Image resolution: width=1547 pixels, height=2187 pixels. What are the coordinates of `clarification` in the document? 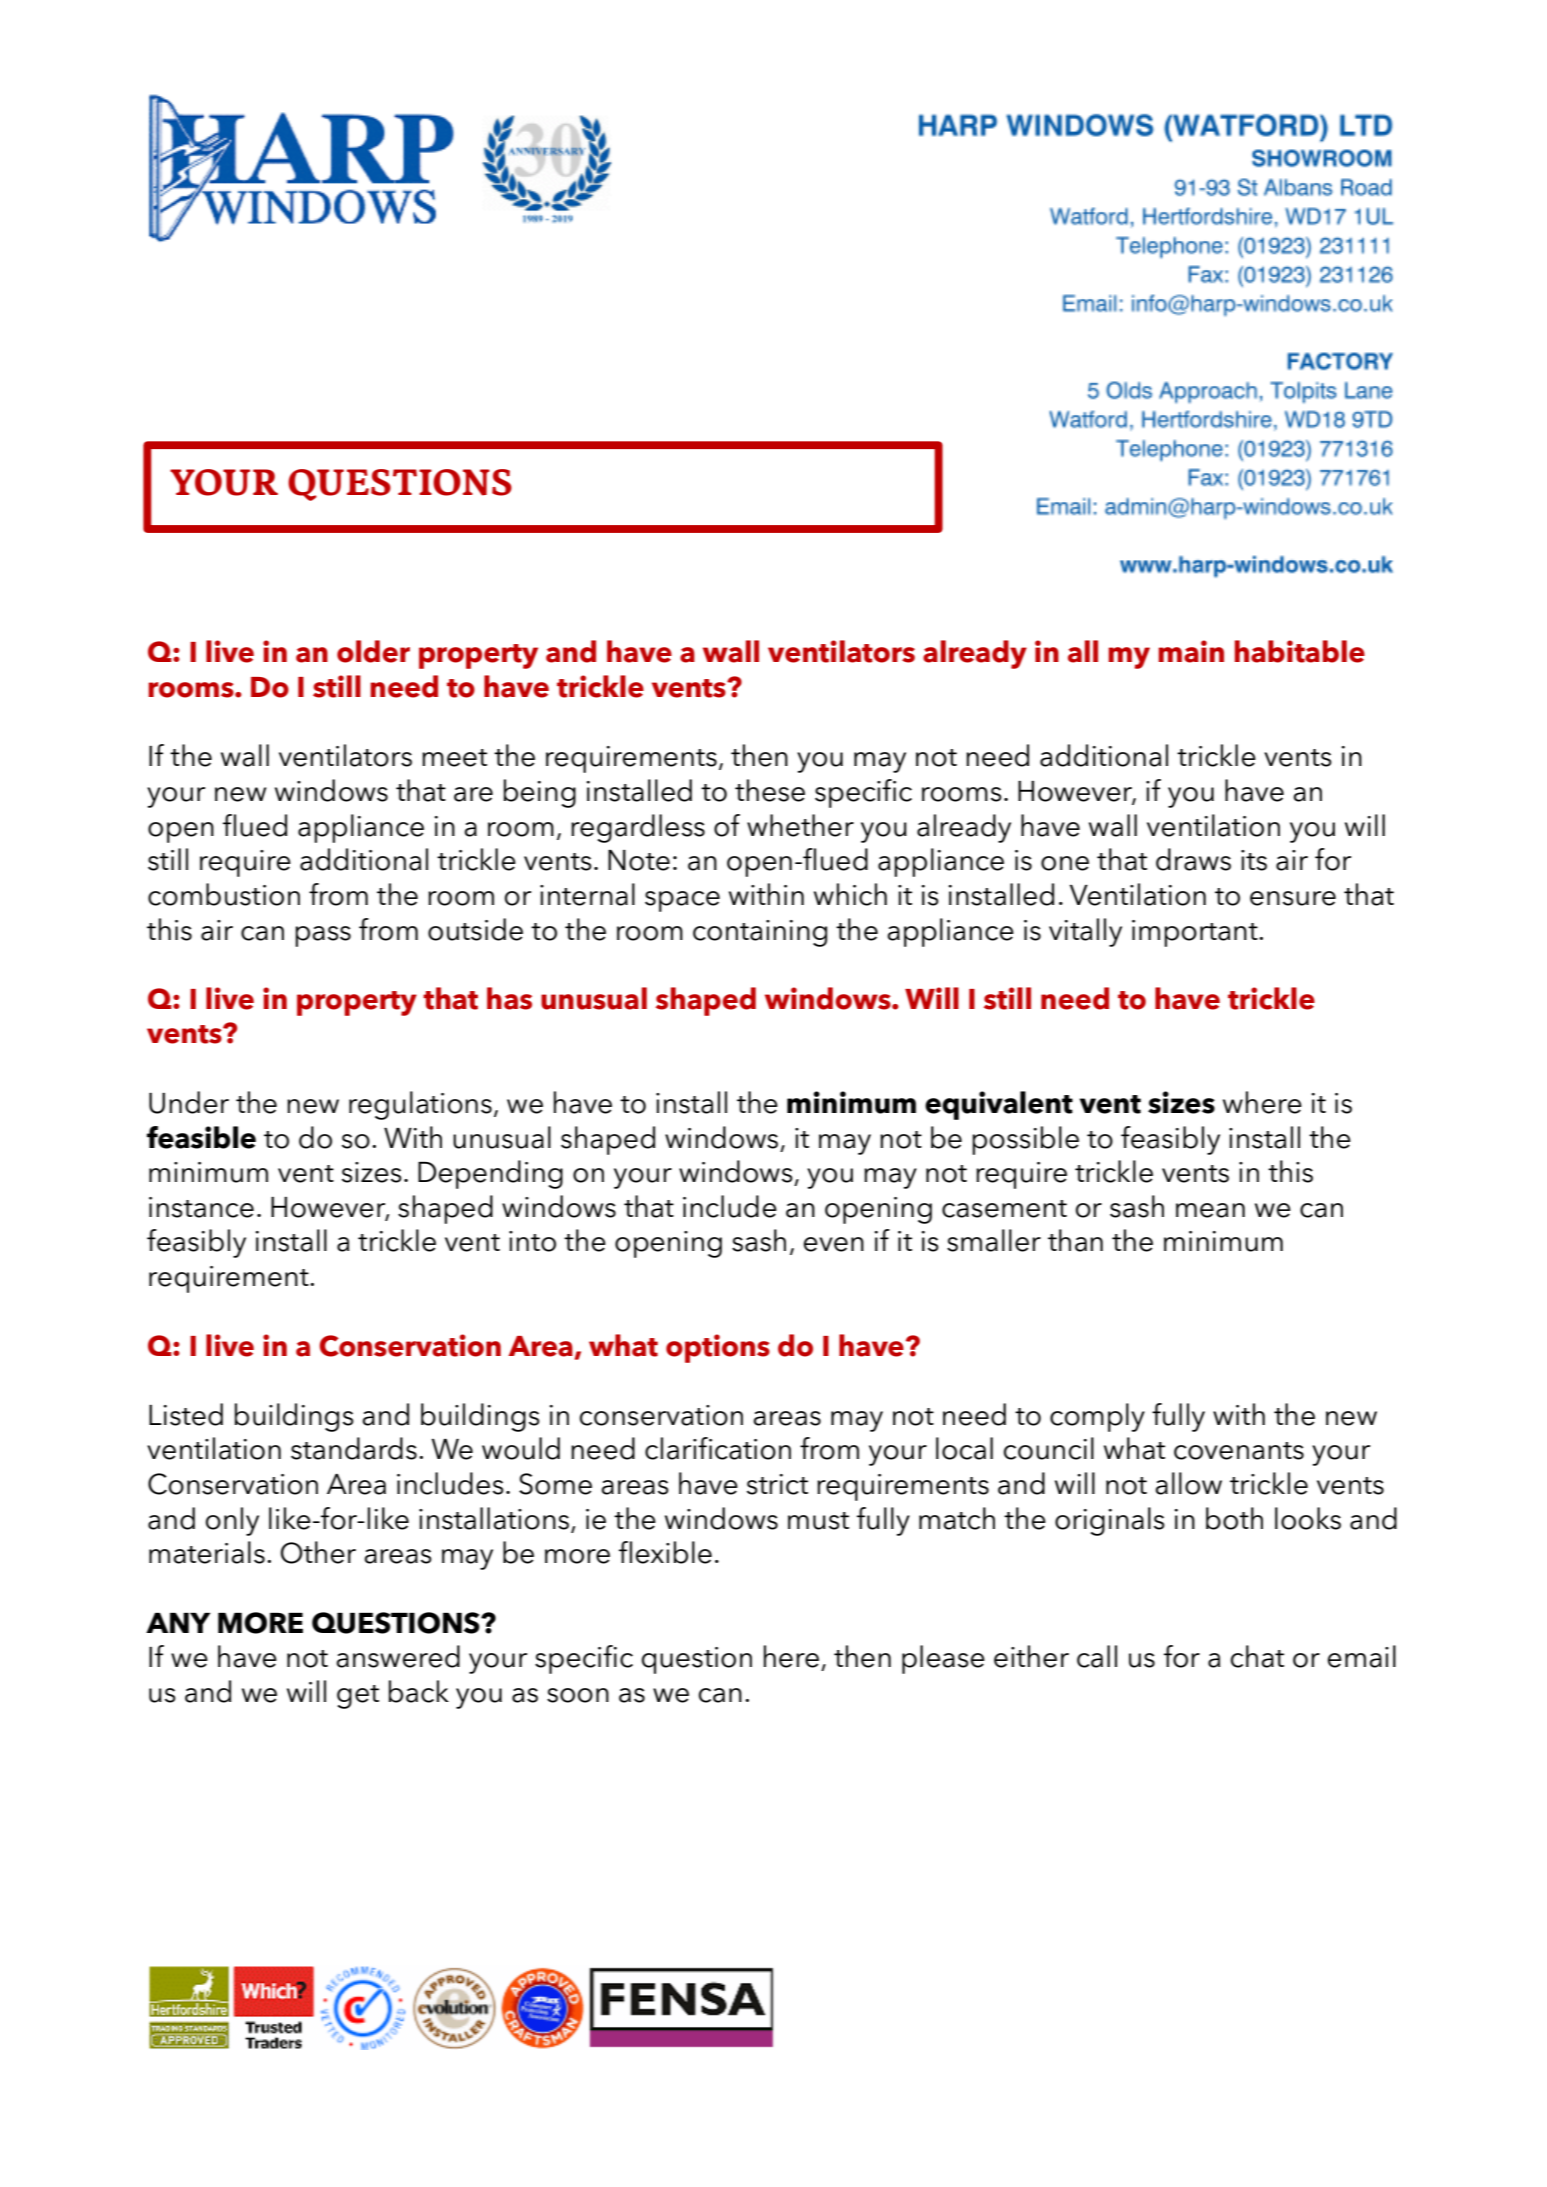 It's located at (718, 1448).
